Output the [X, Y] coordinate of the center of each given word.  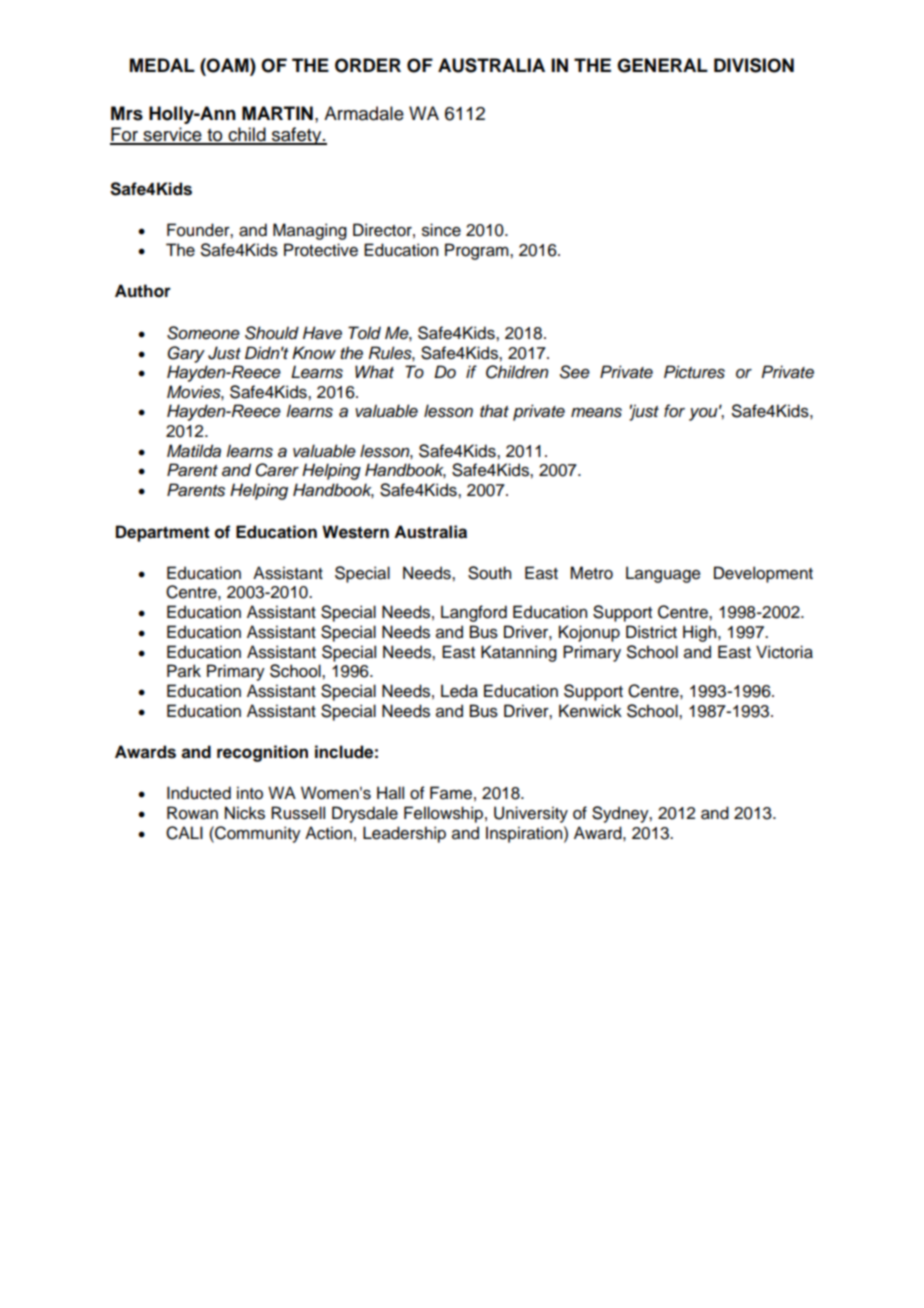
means [596, 413]
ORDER [368, 65]
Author [143, 291]
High [701, 633]
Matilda [194, 451]
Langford [474, 613]
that [494, 411]
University [531, 814]
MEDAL [162, 65]
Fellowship [443, 814]
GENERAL [662, 65]
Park [184, 671]
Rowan [192, 813]
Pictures [694, 372]
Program [478, 251]
